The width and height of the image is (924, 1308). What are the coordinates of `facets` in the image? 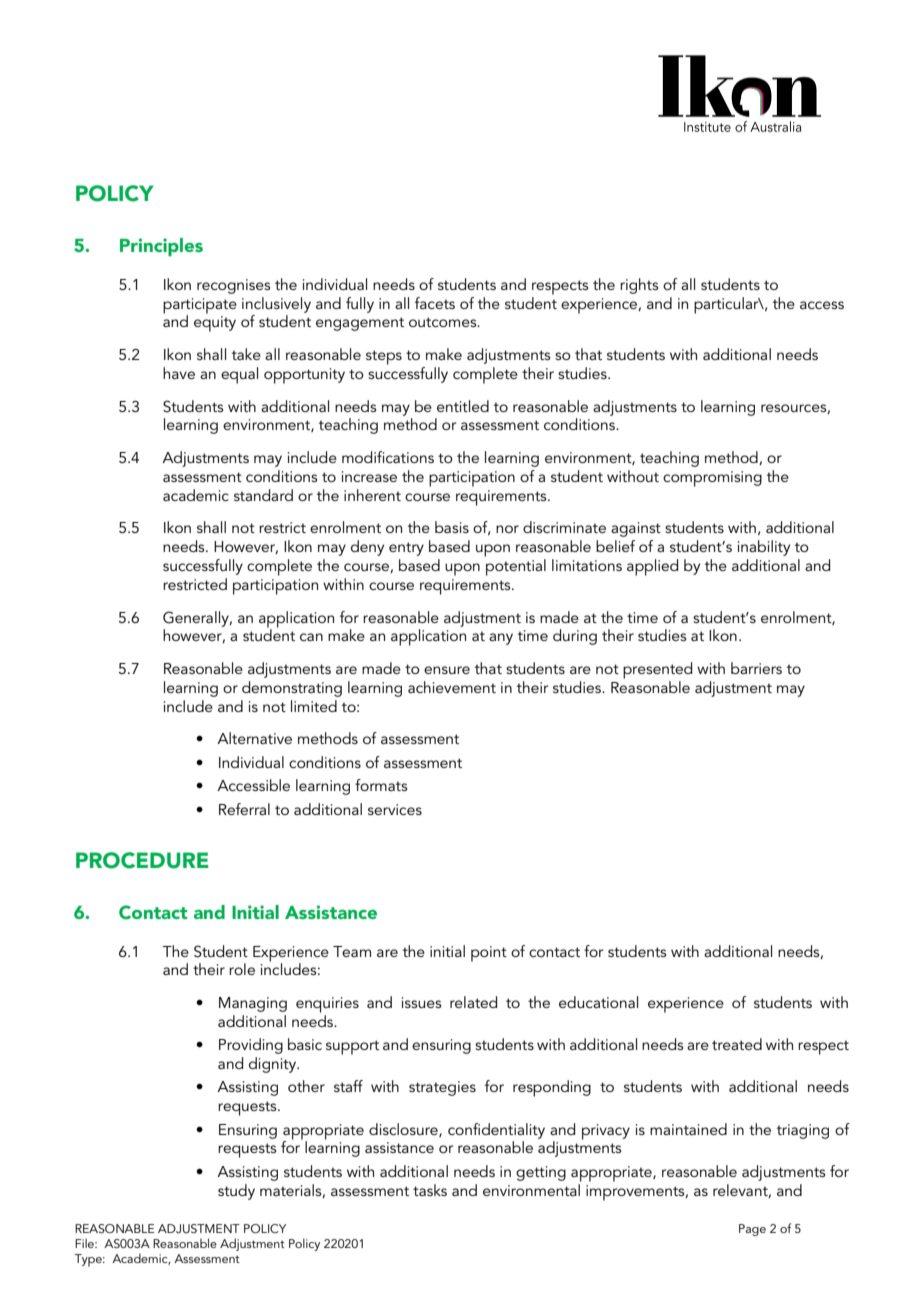 It's located at (435, 303).
